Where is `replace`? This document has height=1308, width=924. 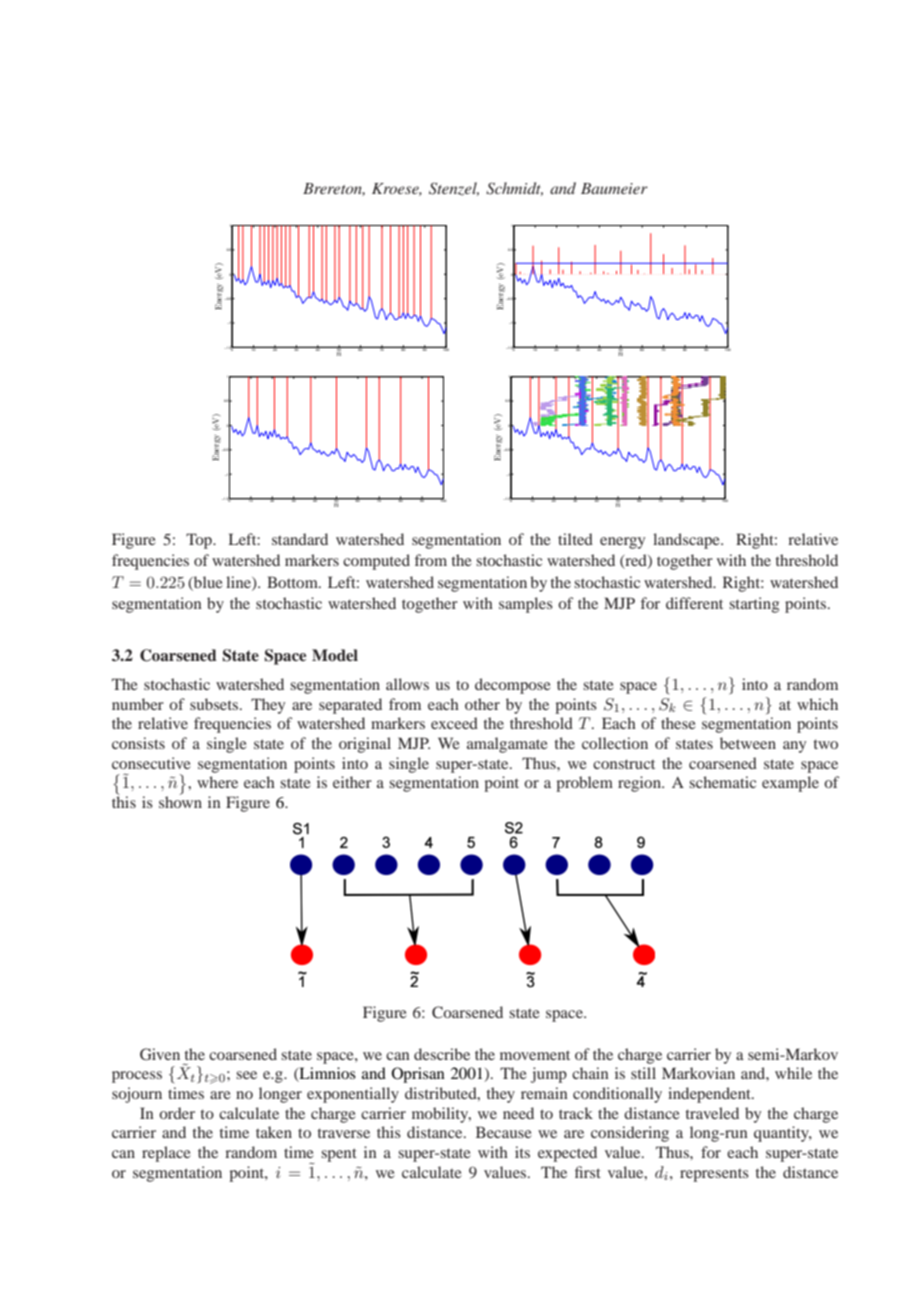 replace is located at coordinates (166, 1154).
